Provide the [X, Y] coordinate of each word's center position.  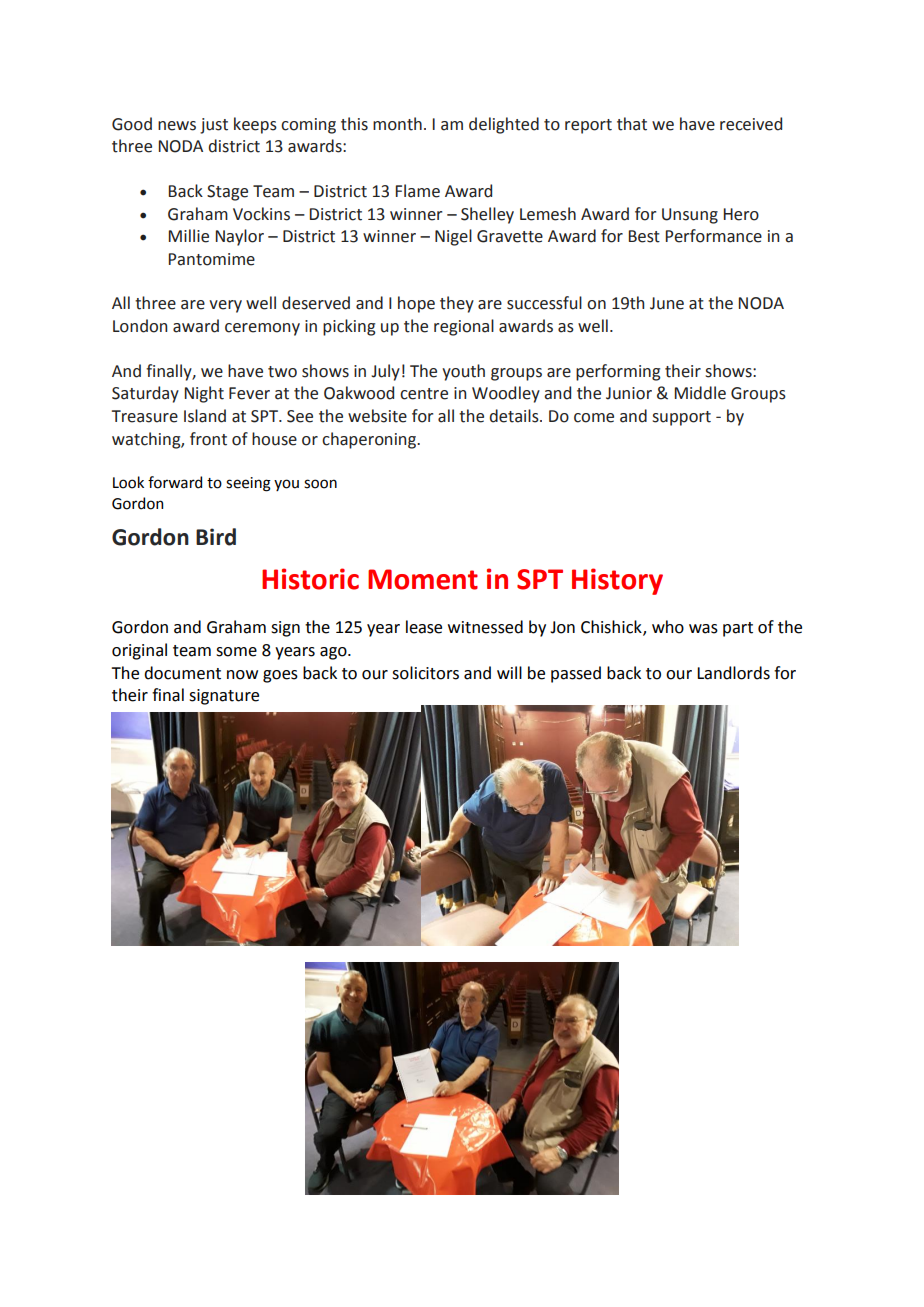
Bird [216, 537]
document [182, 673]
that [632, 124]
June [667, 303]
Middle [700, 393]
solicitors [425, 673]
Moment [423, 579]
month [397, 124]
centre [424, 394]
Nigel [453, 237]
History [617, 581]
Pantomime [212, 259]
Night [204, 394]
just [214, 126]
